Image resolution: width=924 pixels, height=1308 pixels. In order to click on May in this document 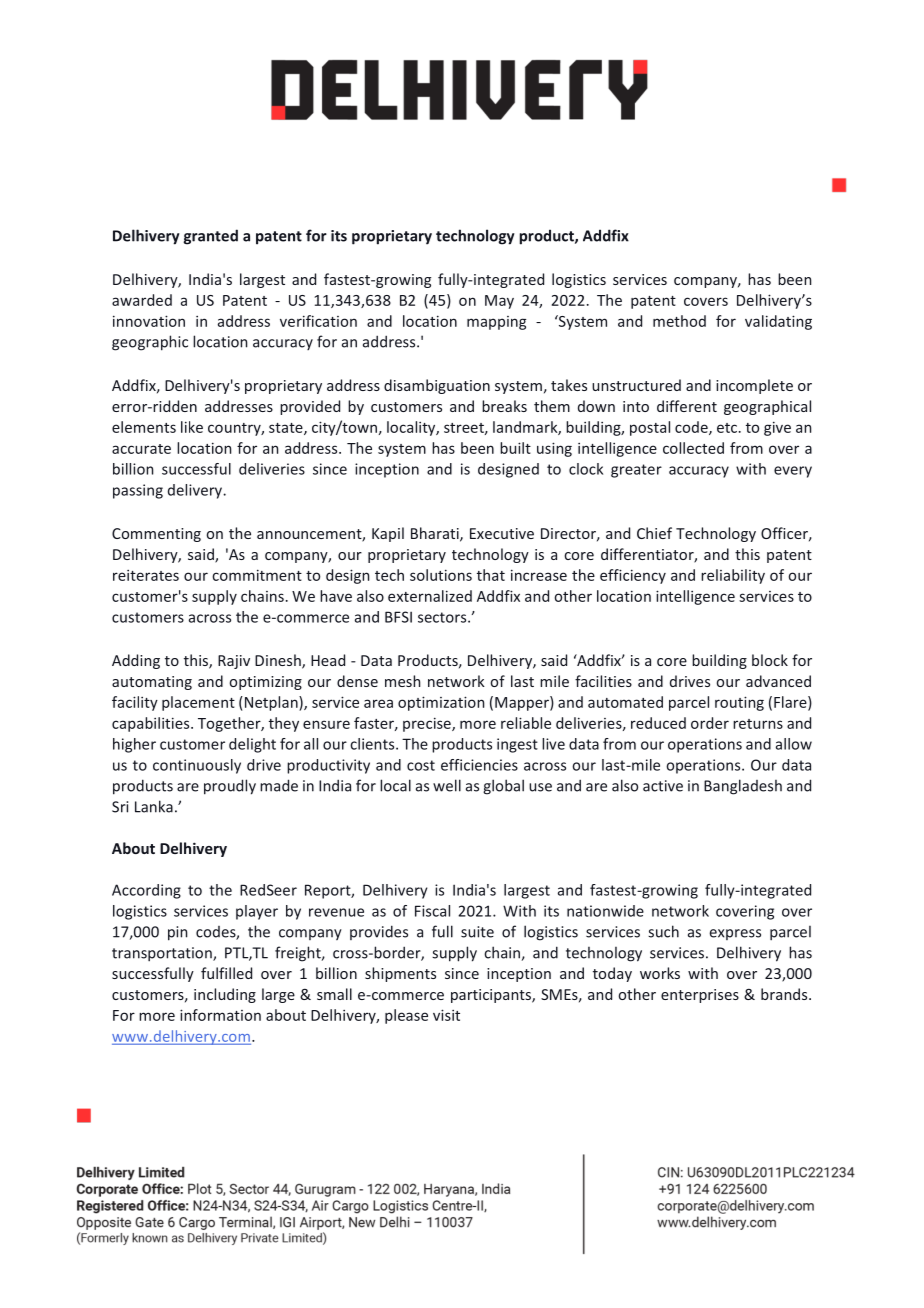, I will do `click(499, 302)`.
